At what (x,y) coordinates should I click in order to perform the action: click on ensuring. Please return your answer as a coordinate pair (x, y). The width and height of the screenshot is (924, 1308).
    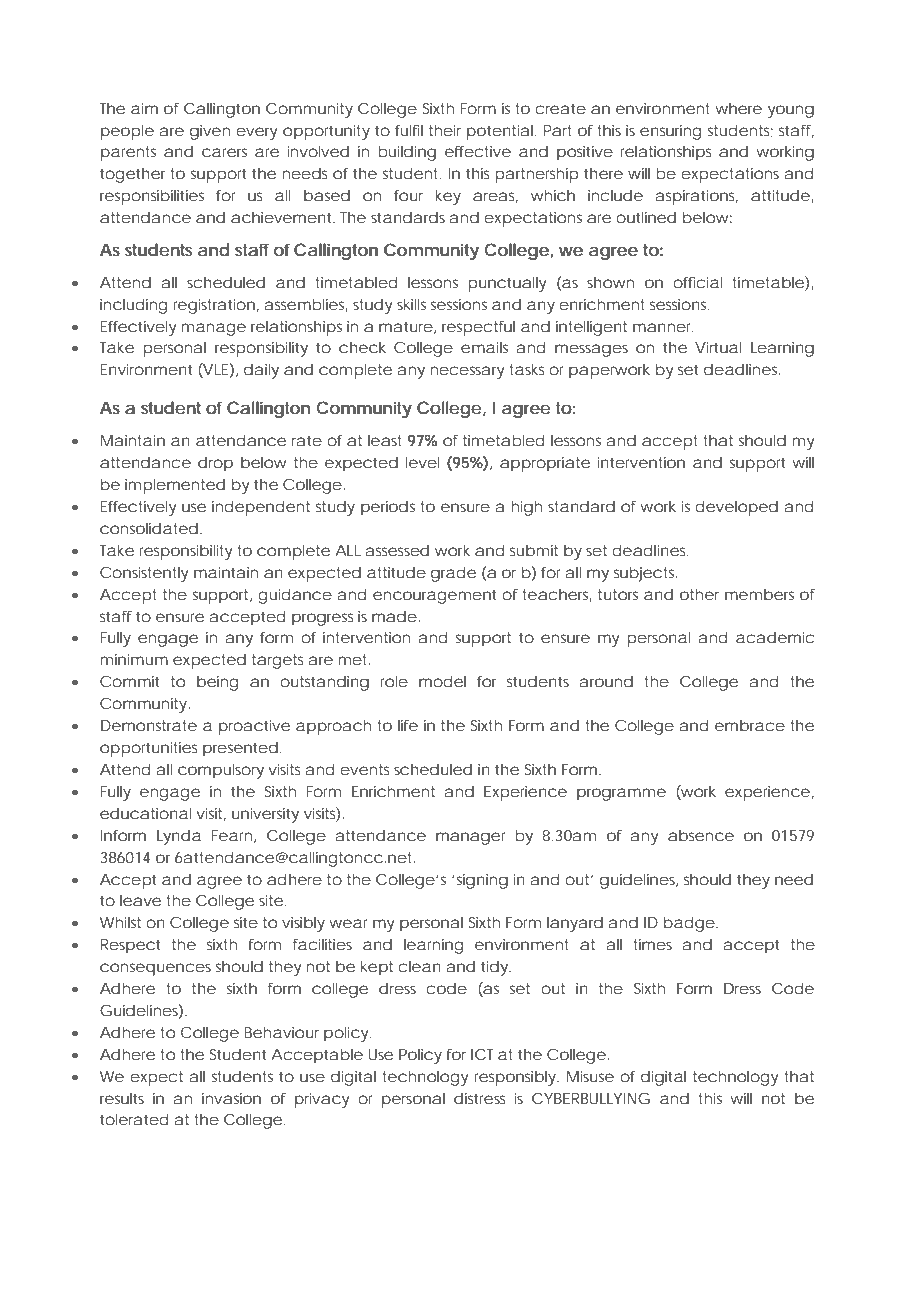
    Looking at the image, I should click on (670, 132).
